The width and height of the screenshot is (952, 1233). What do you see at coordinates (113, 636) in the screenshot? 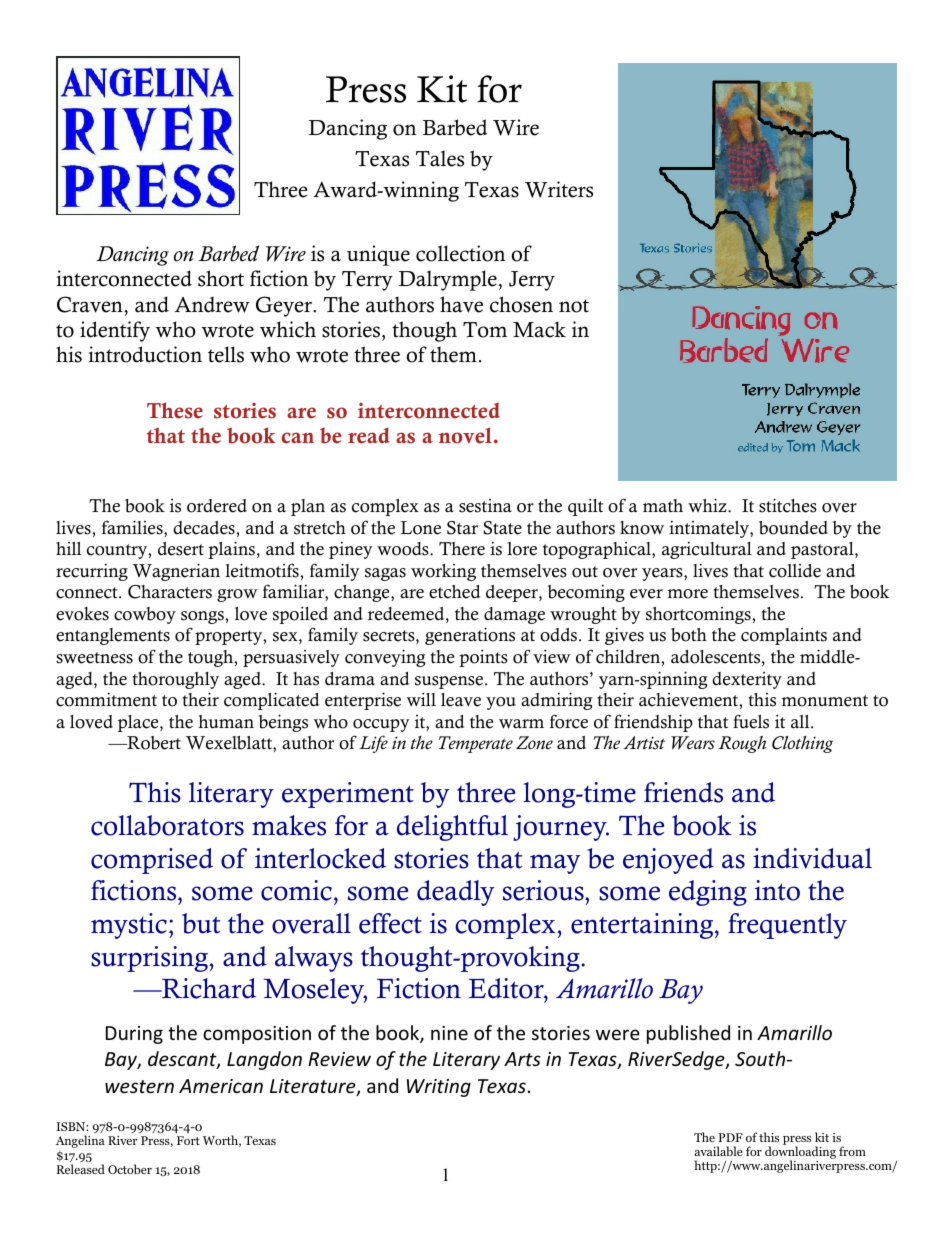
I see `entanglements` at bounding box center [113, 636].
